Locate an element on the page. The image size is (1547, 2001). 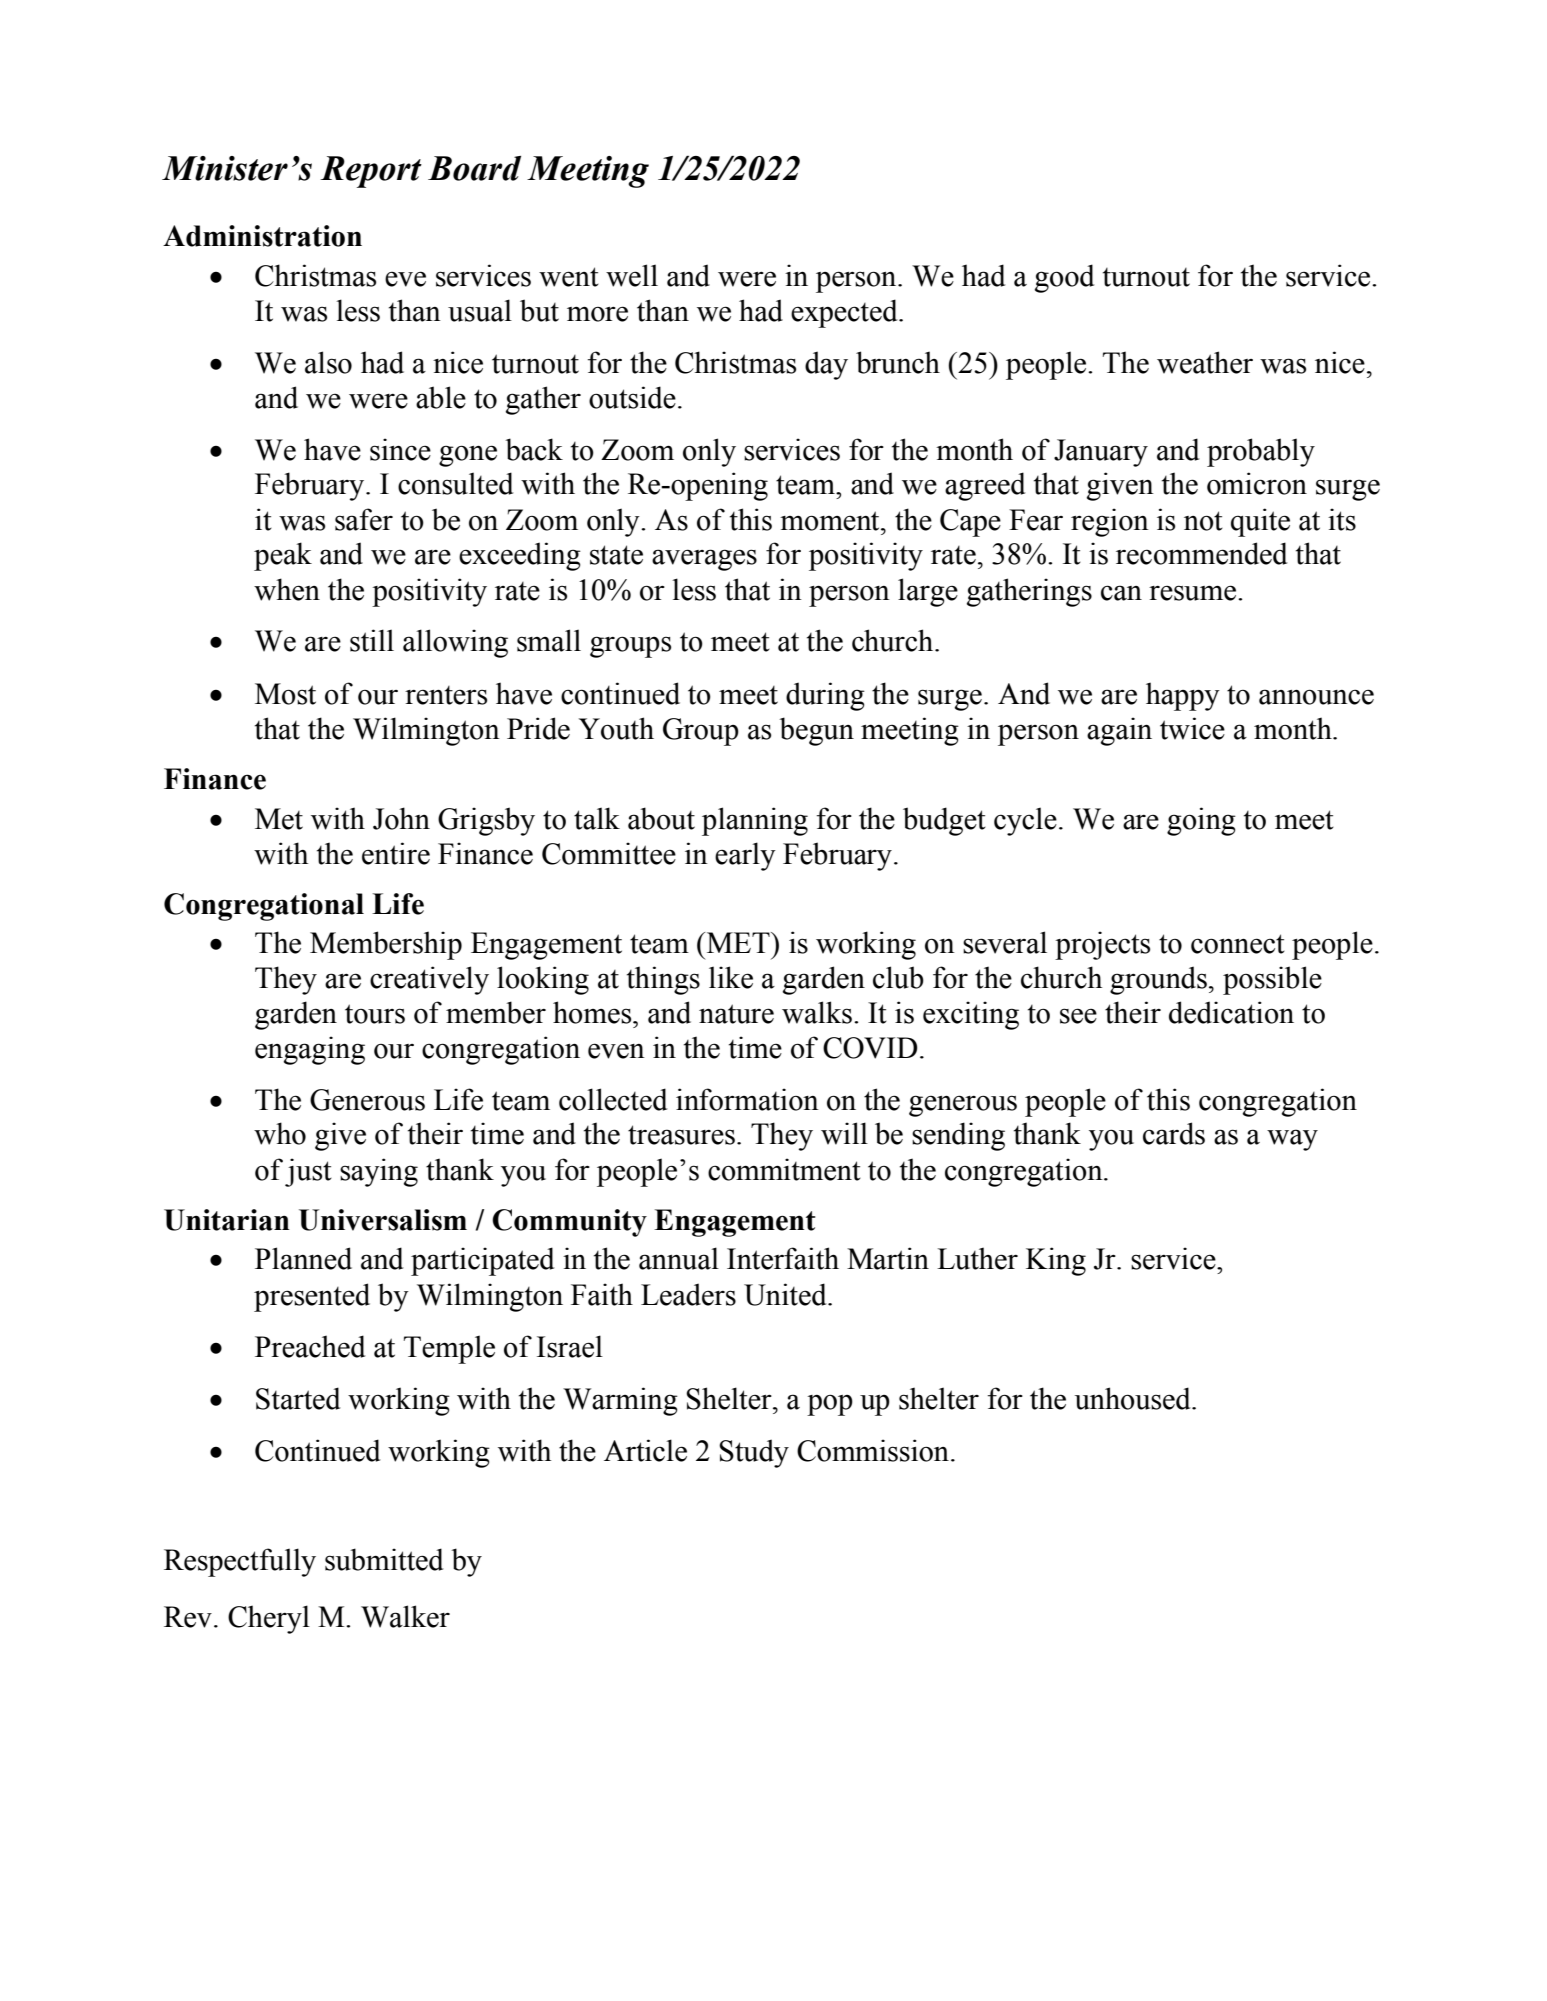
happy is located at coordinates (1183, 696).
